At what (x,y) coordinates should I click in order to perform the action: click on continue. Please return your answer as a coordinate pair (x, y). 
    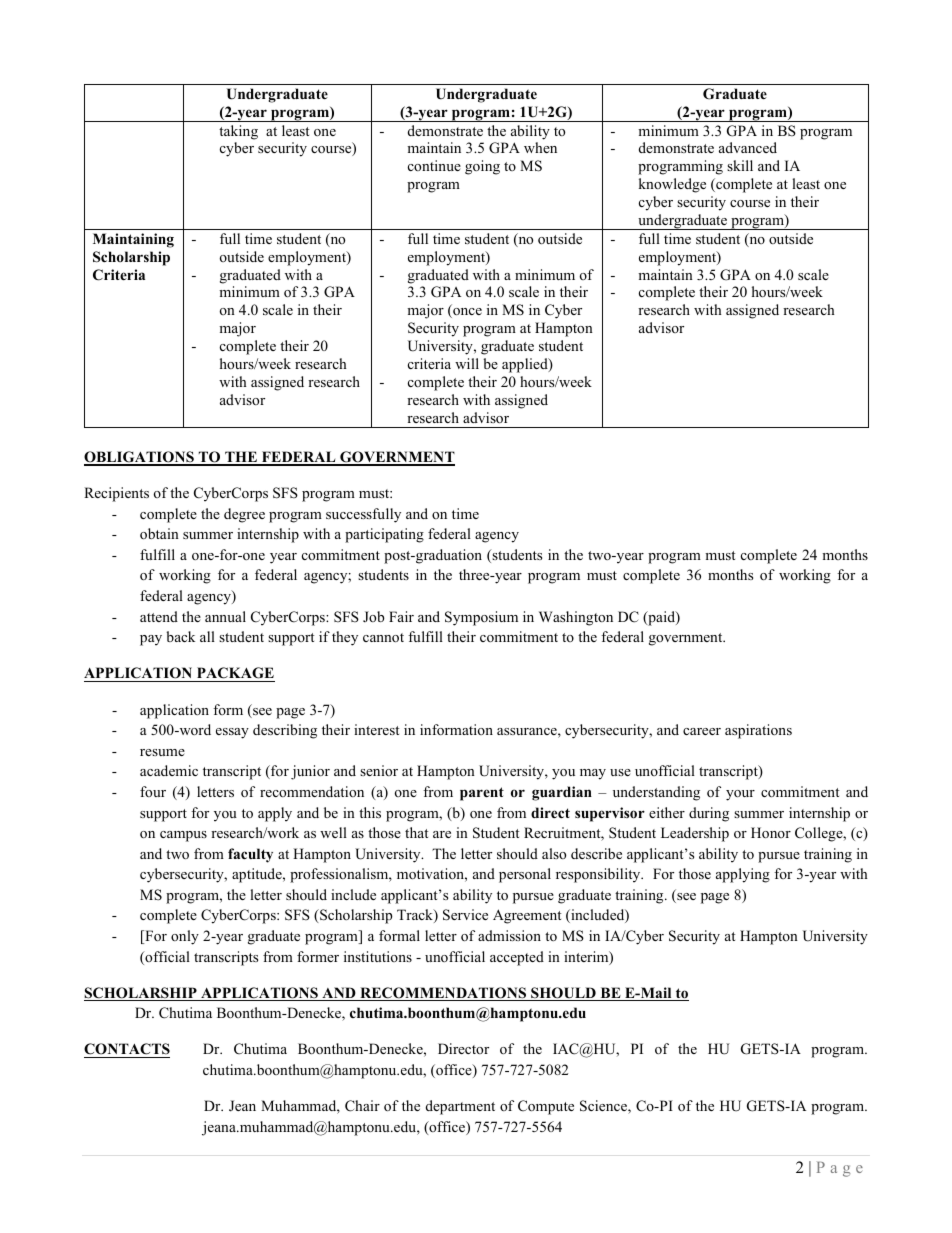
    Looking at the image, I should click on (434, 165).
